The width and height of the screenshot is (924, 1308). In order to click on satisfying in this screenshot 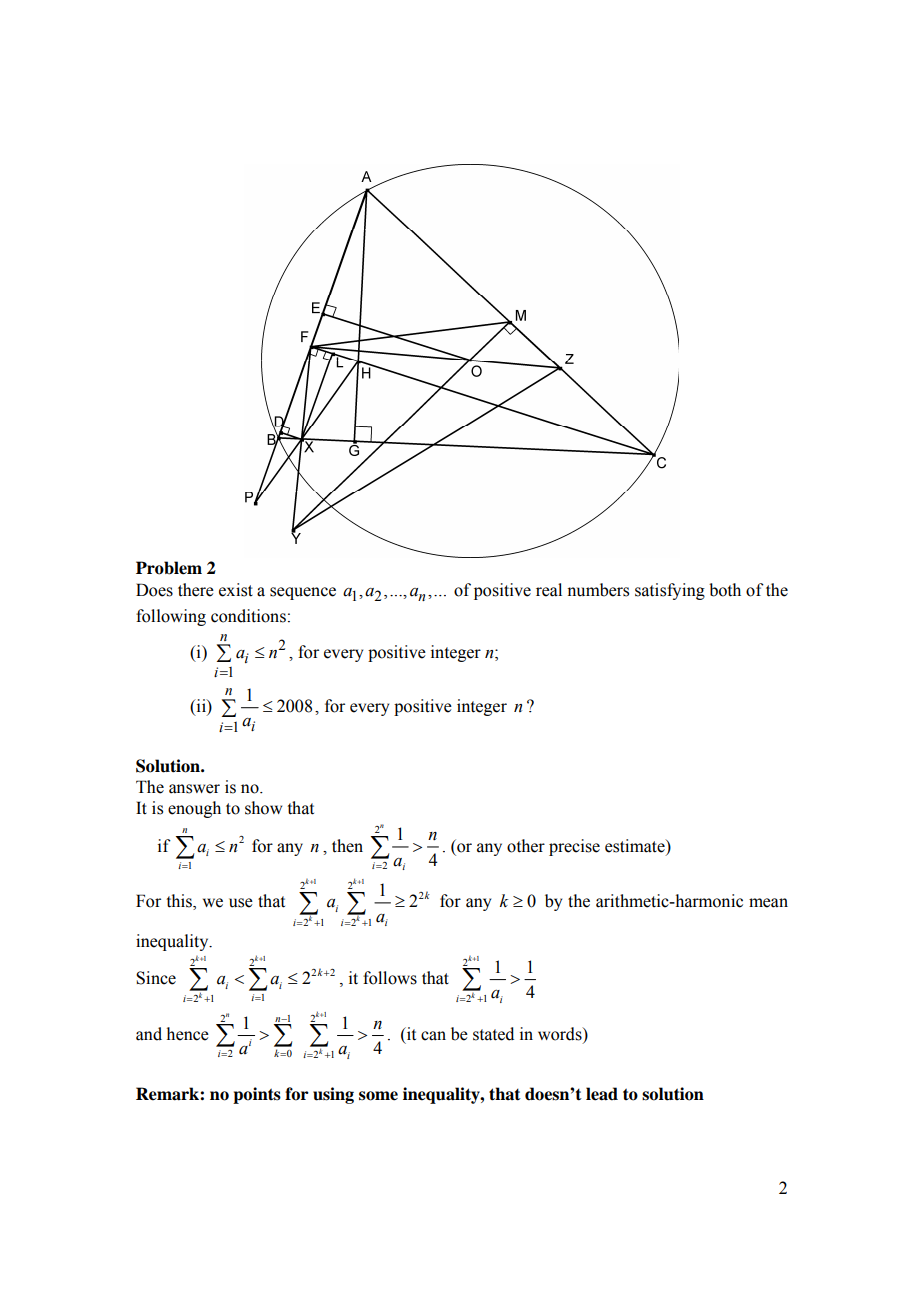, I will do `click(670, 591)`.
